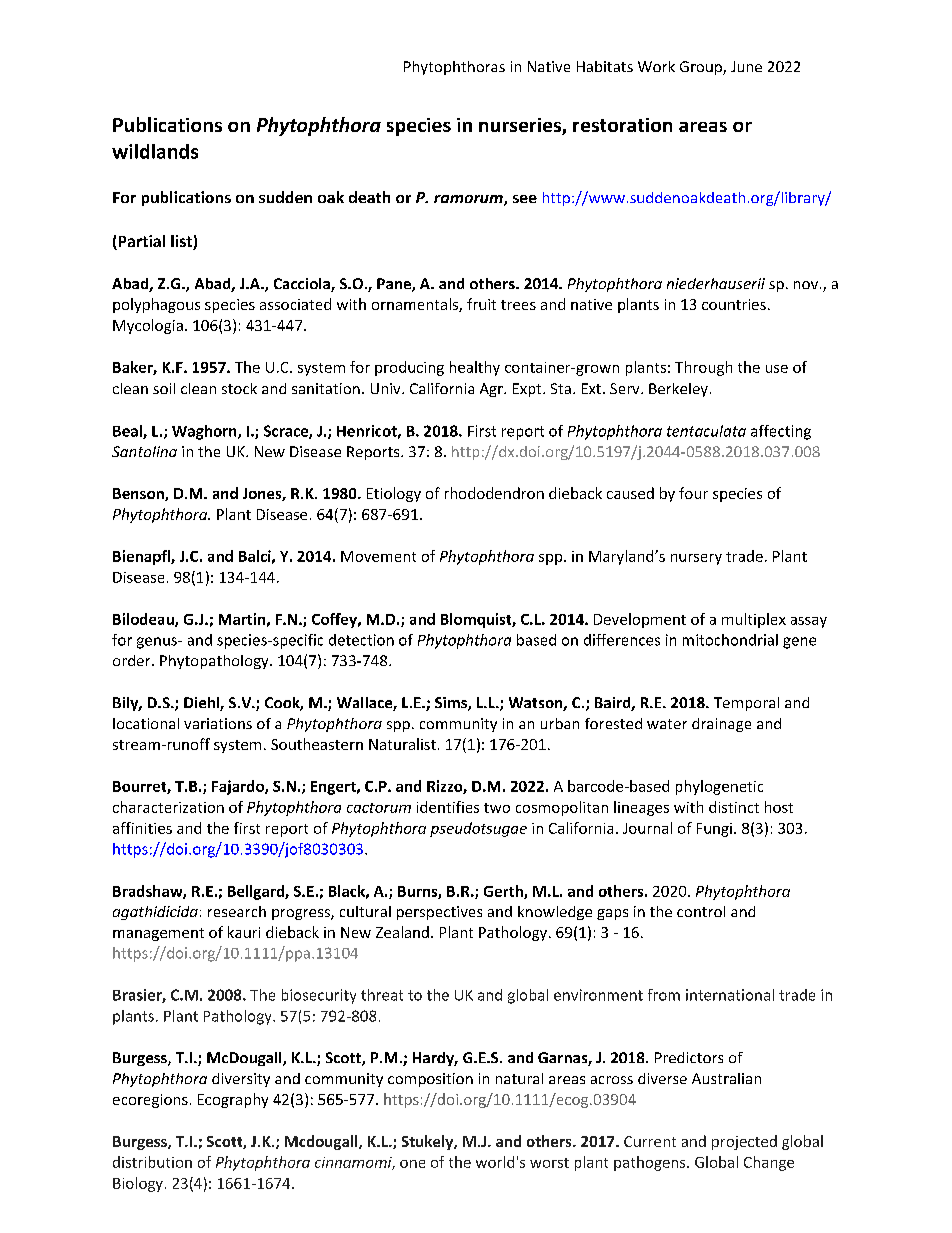  What do you see at coordinates (475, 368) in the screenshot?
I see `healthy` at bounding box center [475, 368].
